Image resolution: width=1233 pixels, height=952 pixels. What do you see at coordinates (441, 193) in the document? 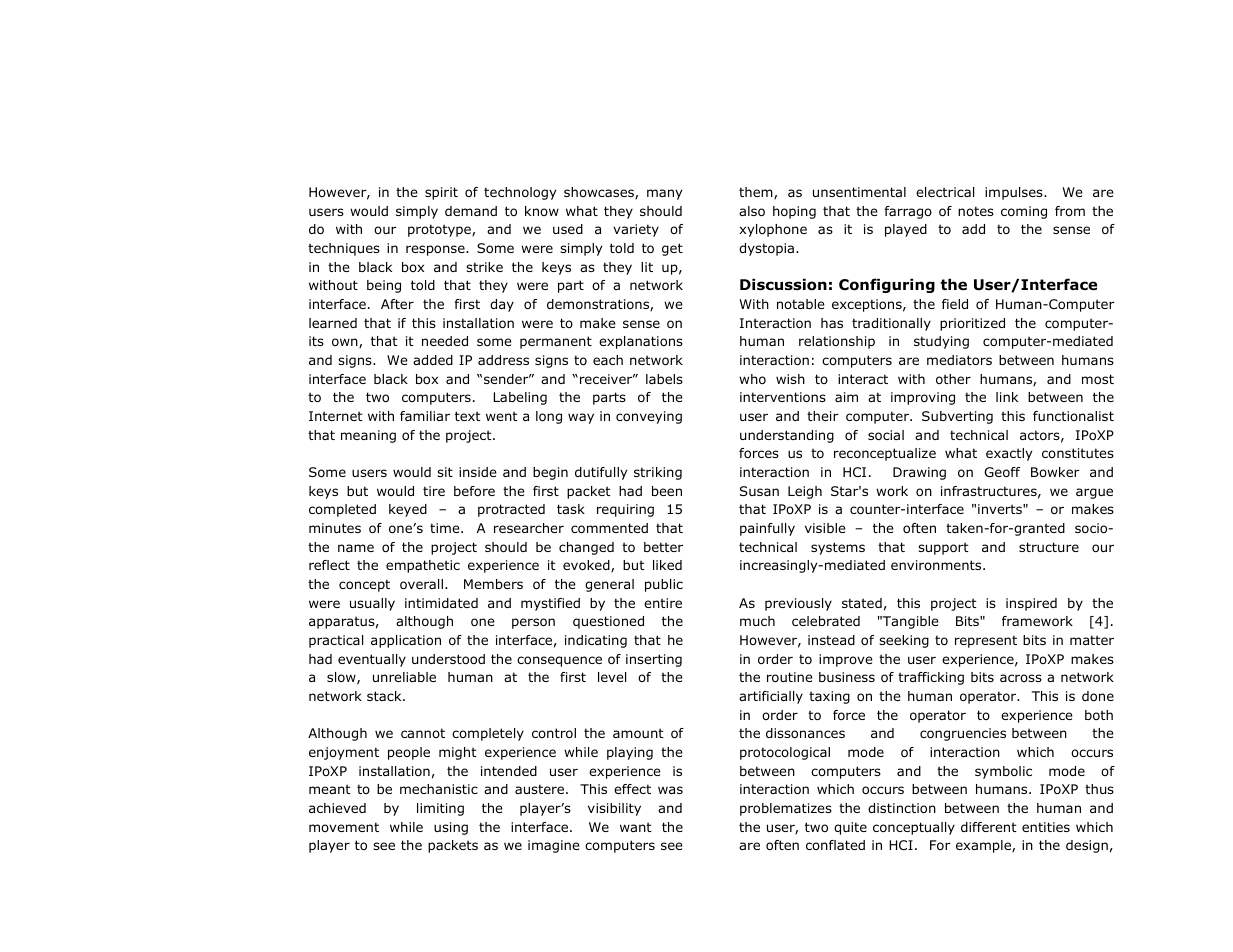
I see `spirit` at bounding box center [441, 193].
